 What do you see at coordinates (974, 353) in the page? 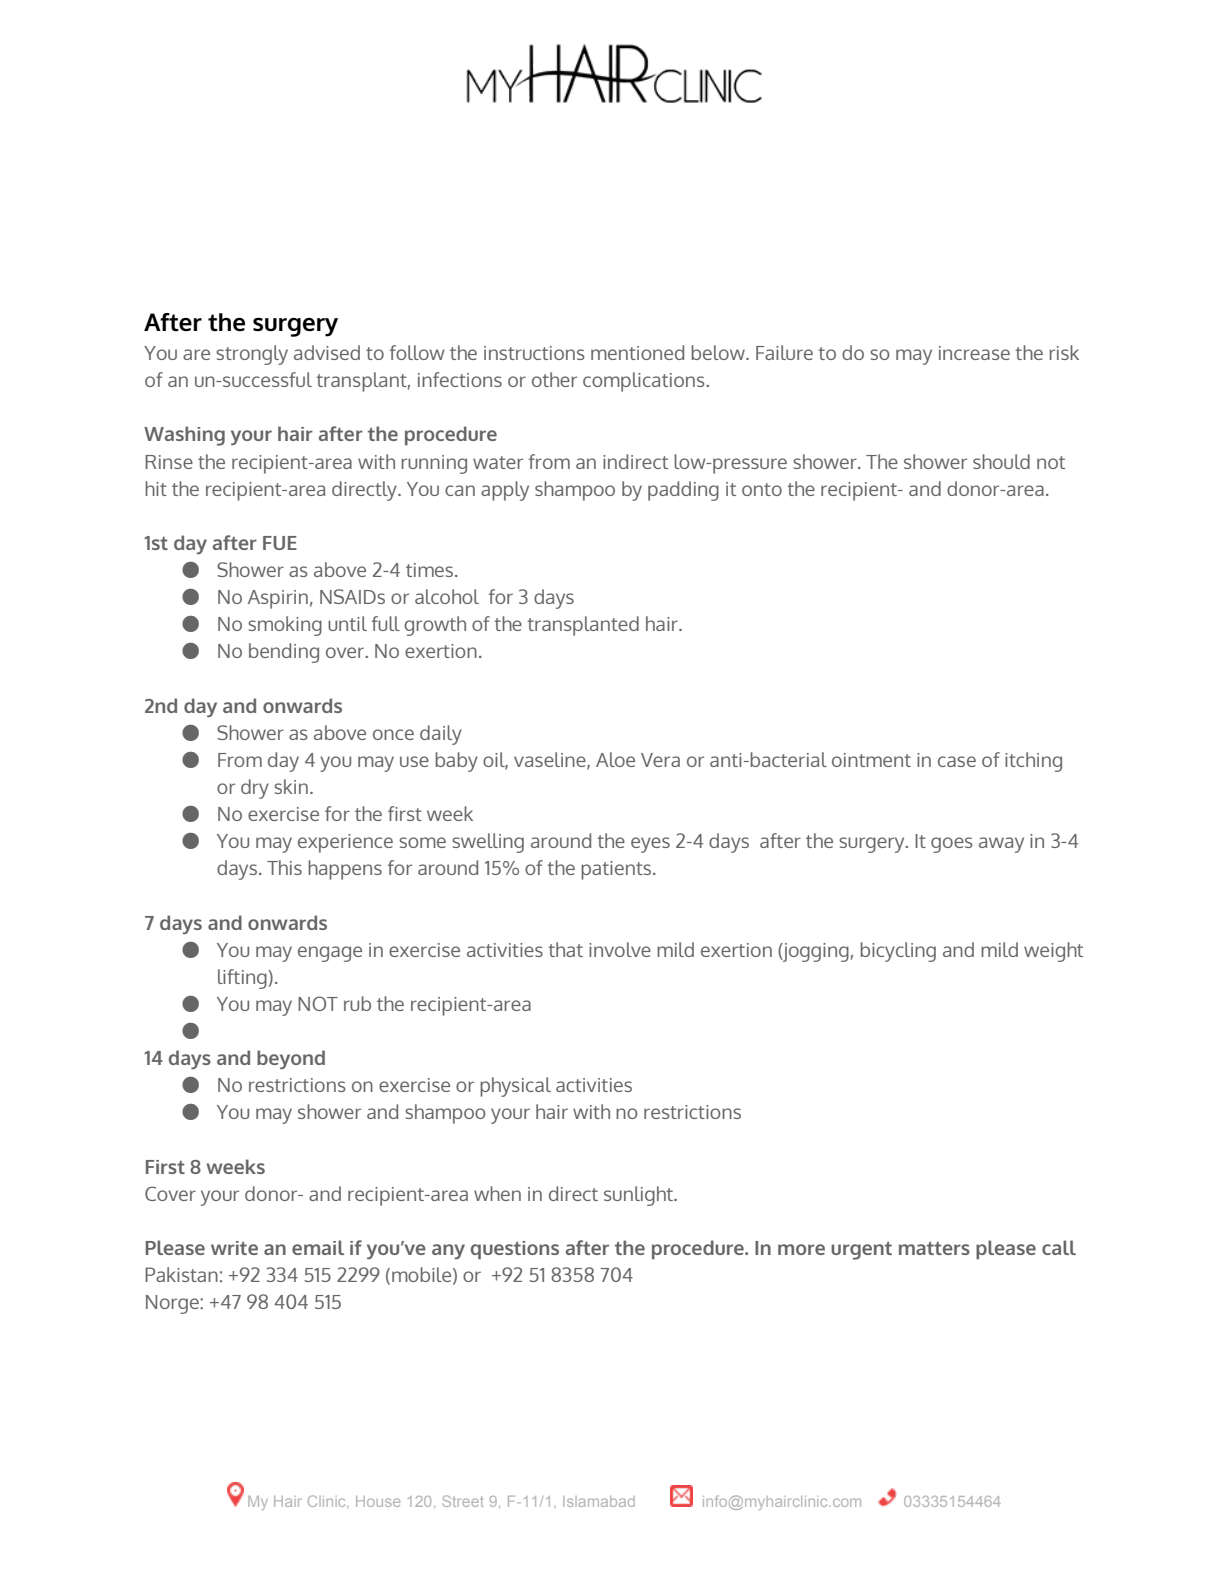
I see `increase` at bounding box center [974, 353].
